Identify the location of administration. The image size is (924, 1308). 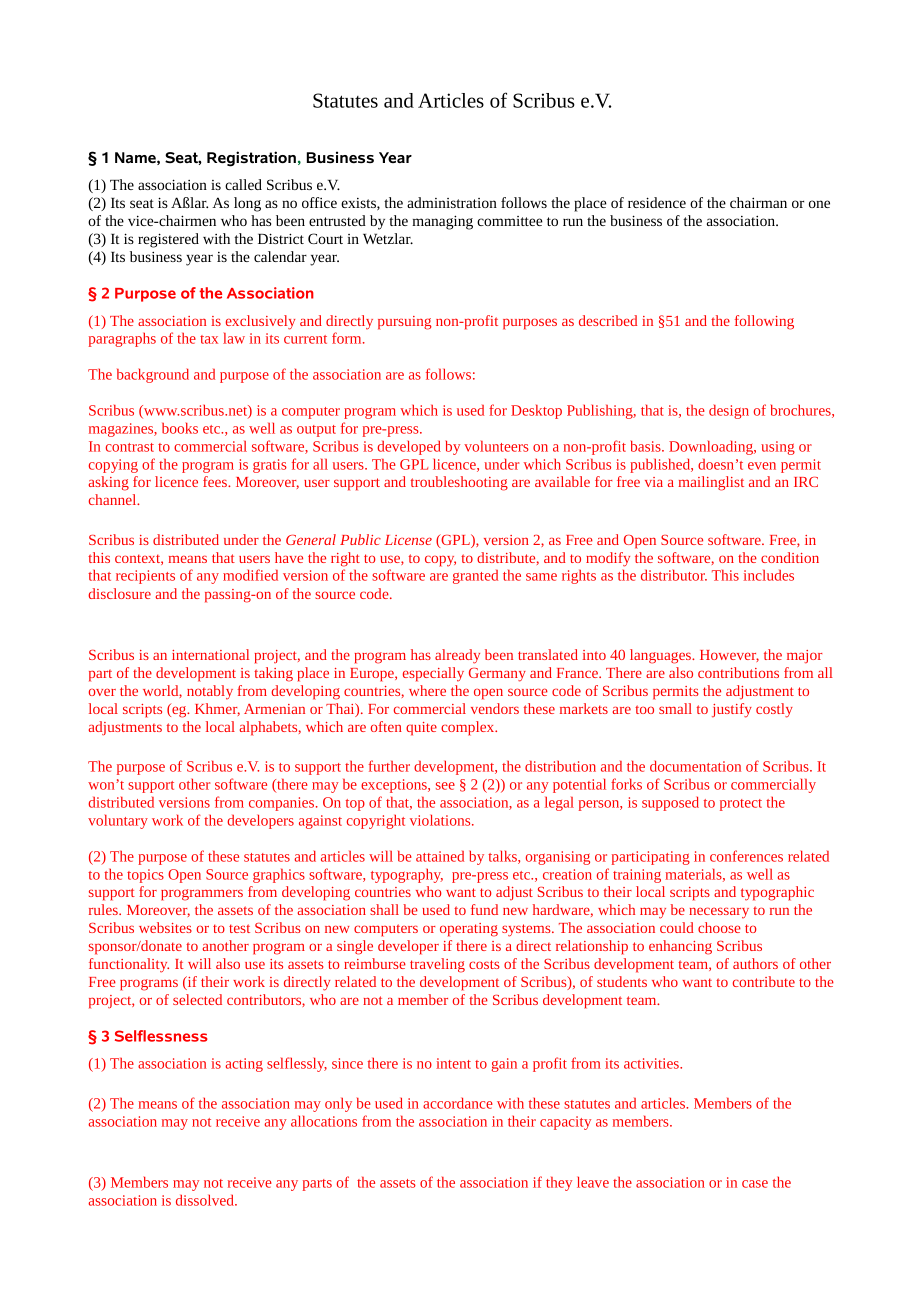
(452, 202).
